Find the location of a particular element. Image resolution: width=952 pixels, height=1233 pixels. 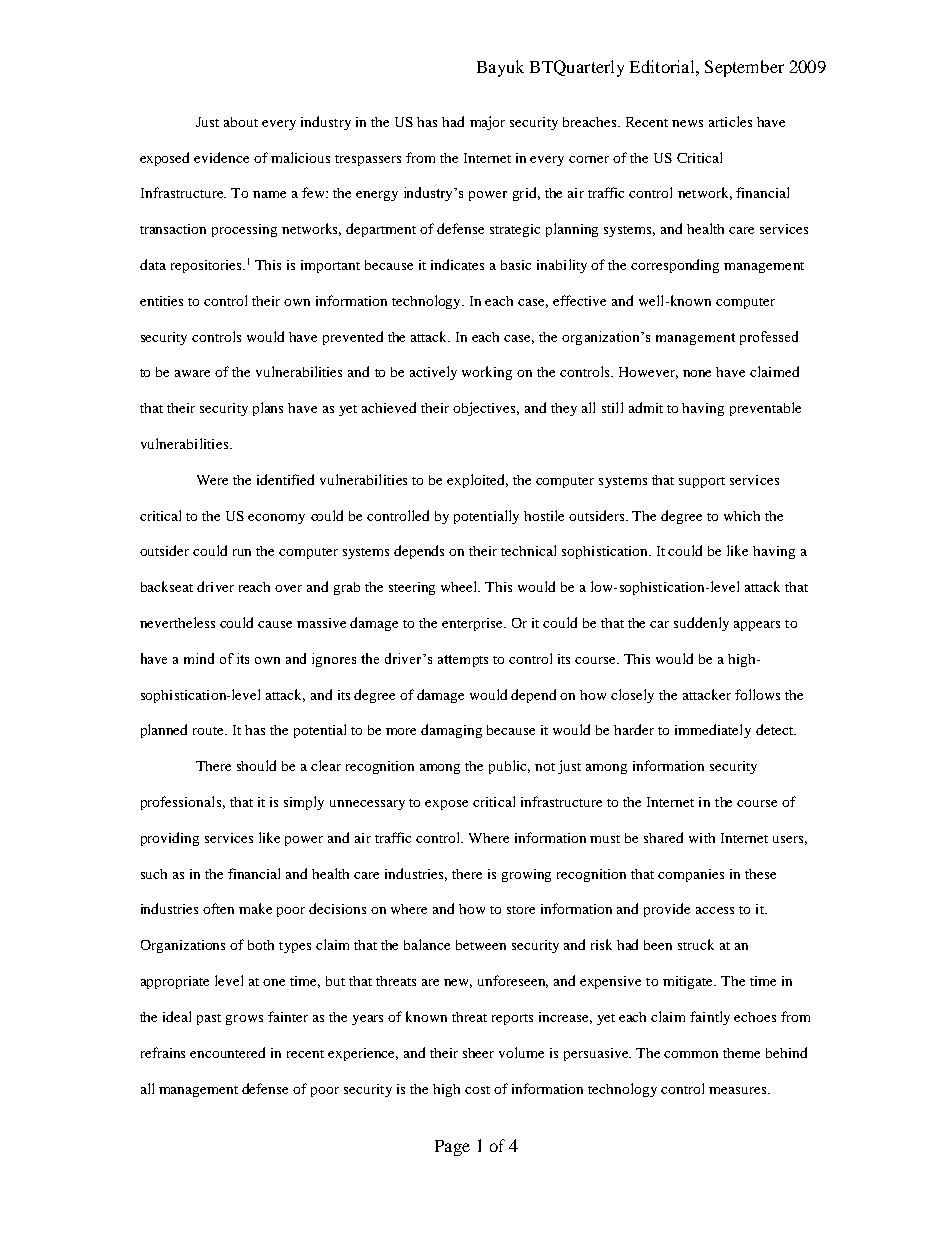

encountered is located at coordinates (227, 1052).
